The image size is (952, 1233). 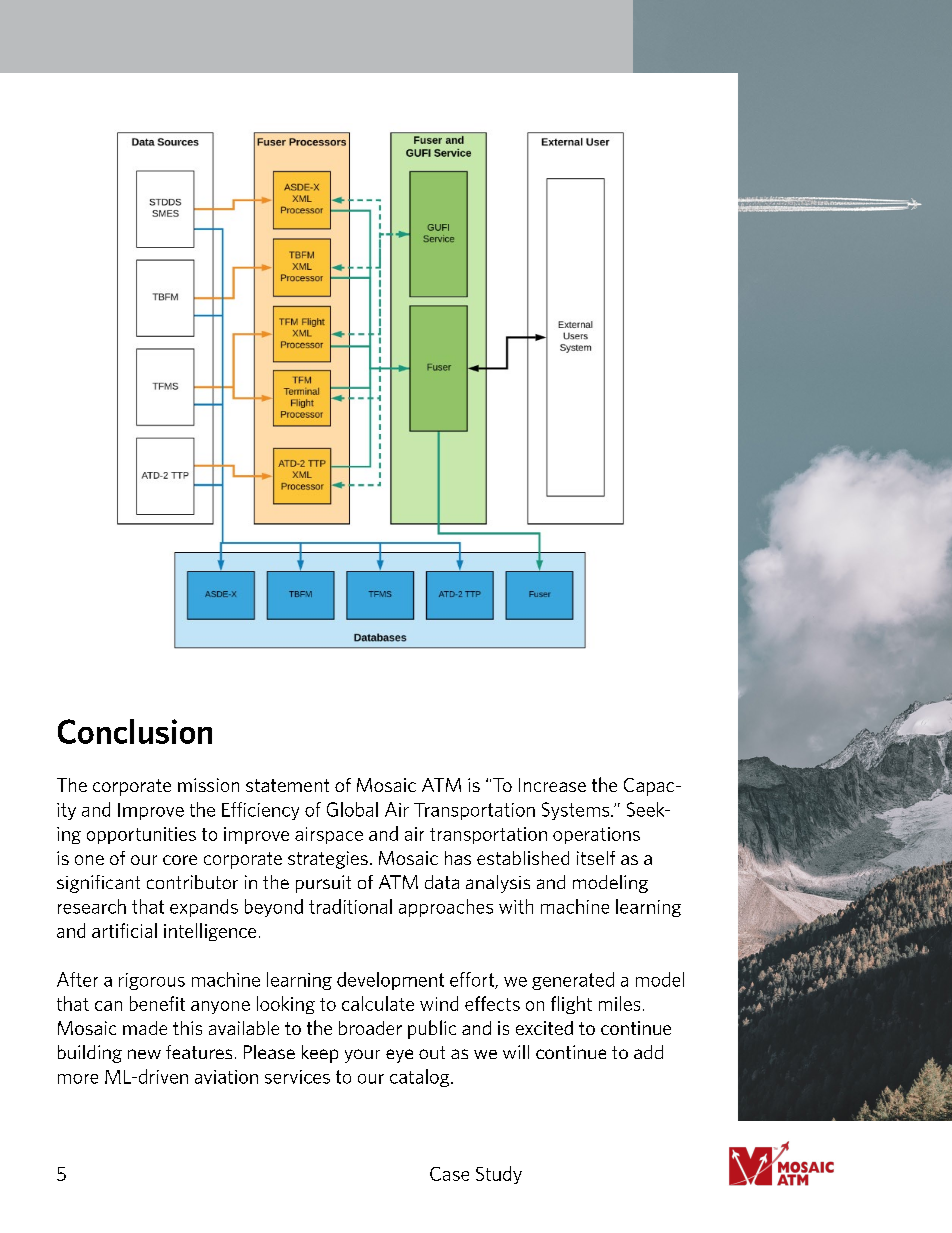 What do you see at coordinates (135, 731) in the screenshot?
I see `Conclusion` at bounding box center [135, 731].
